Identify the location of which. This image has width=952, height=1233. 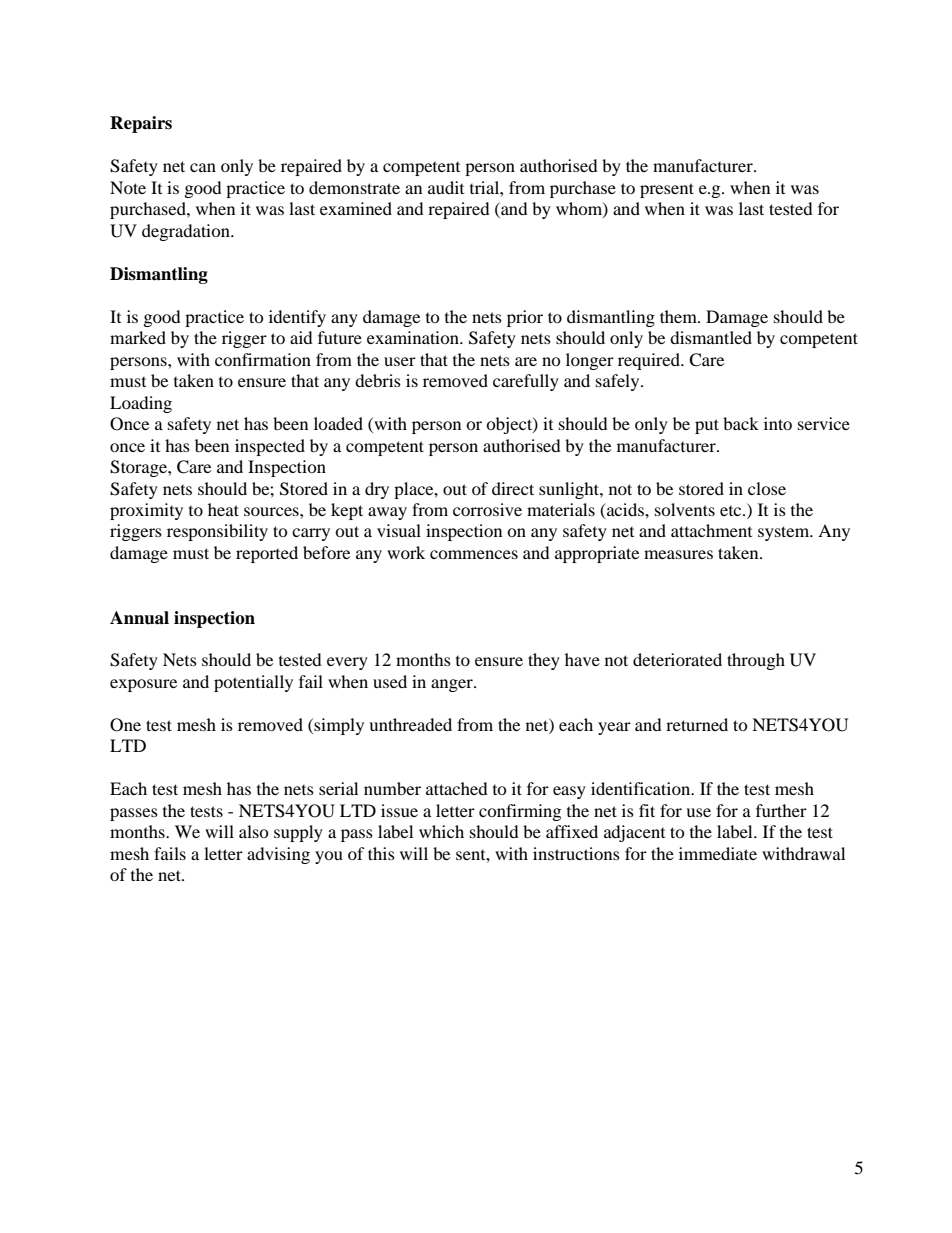
(441, 831).
